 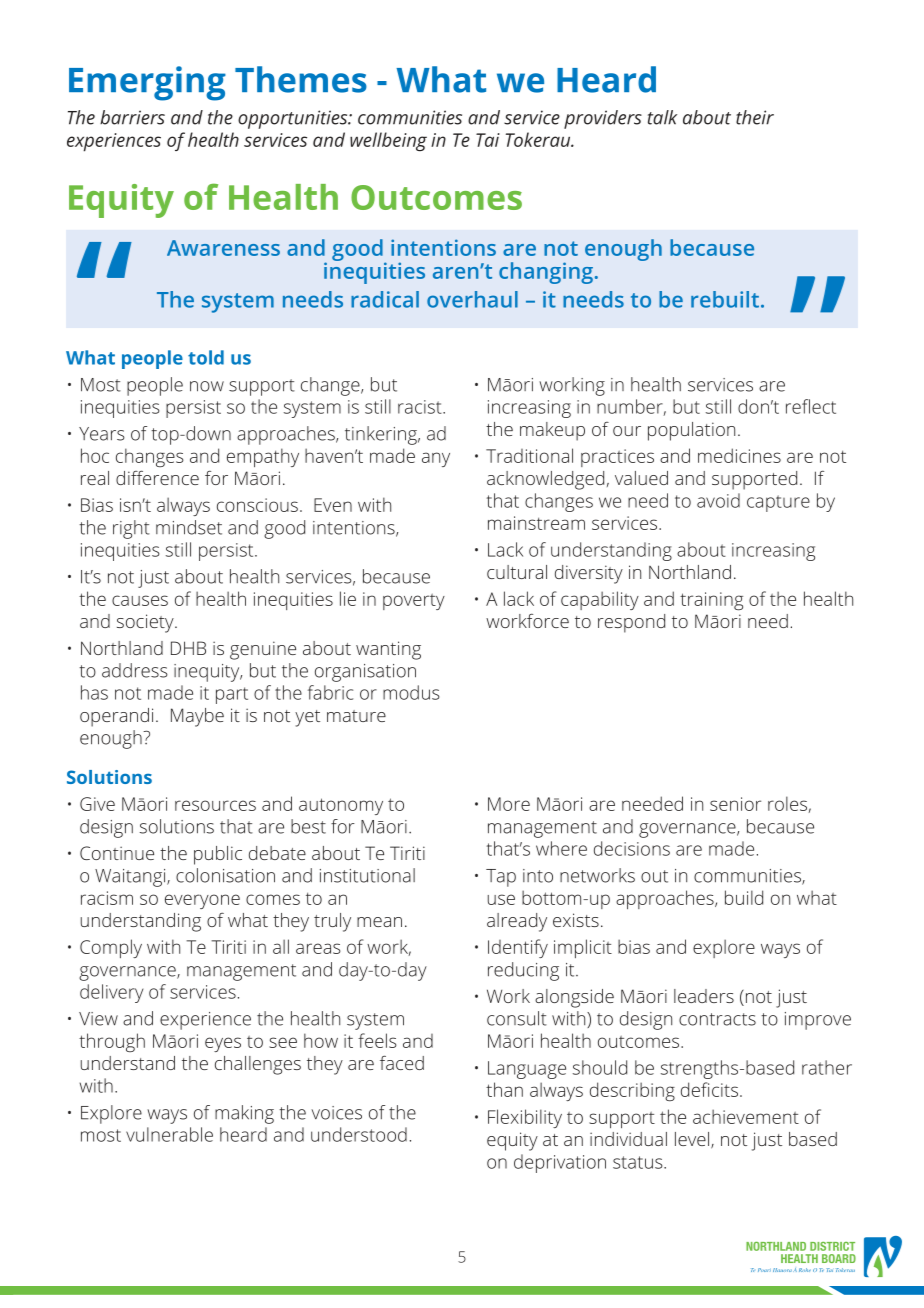 What do you see at coordinates (146, 623) in the page?
I see `society` at bounding box center [146, 623].
